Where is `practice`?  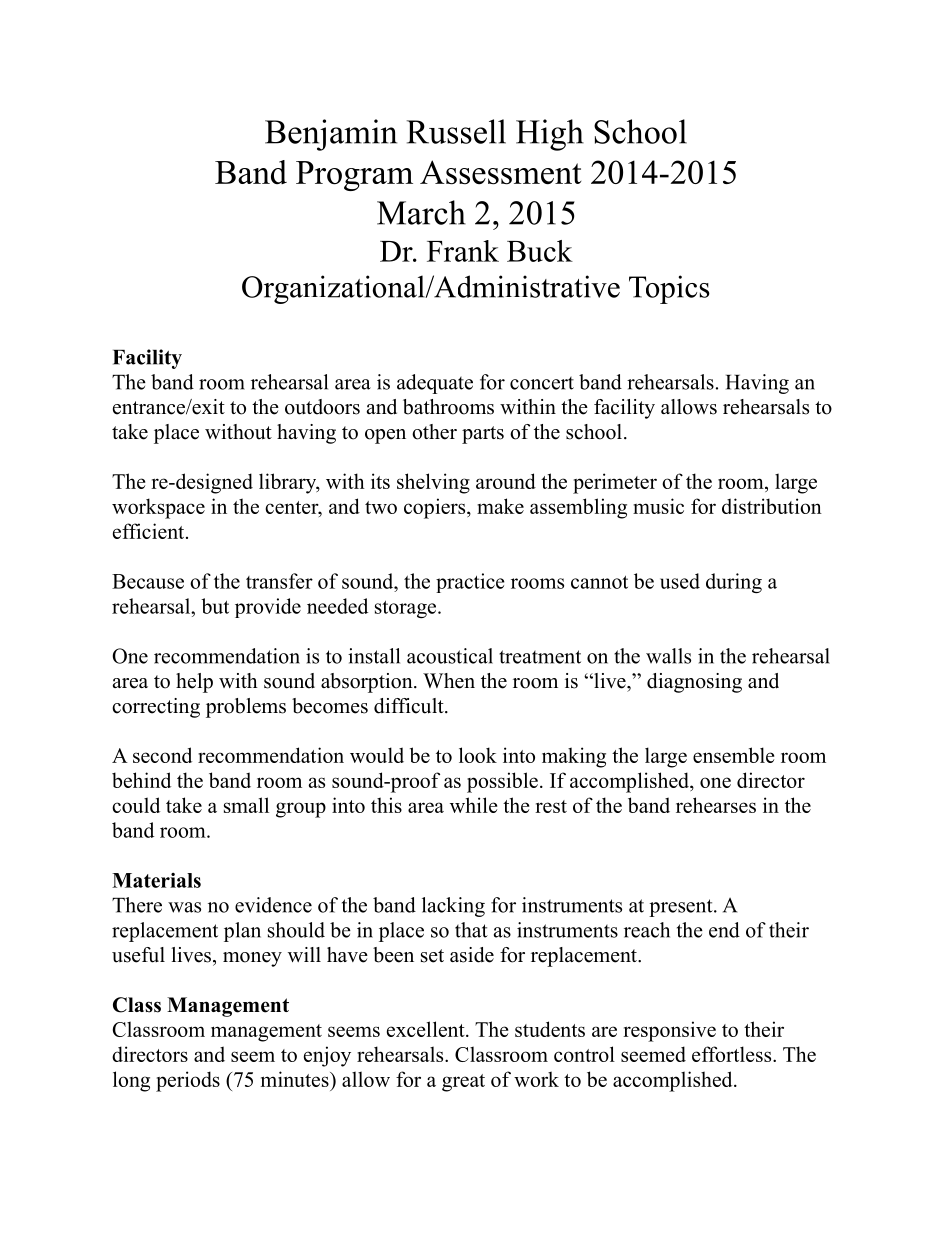
practice is located at coordinates (470, 583).
